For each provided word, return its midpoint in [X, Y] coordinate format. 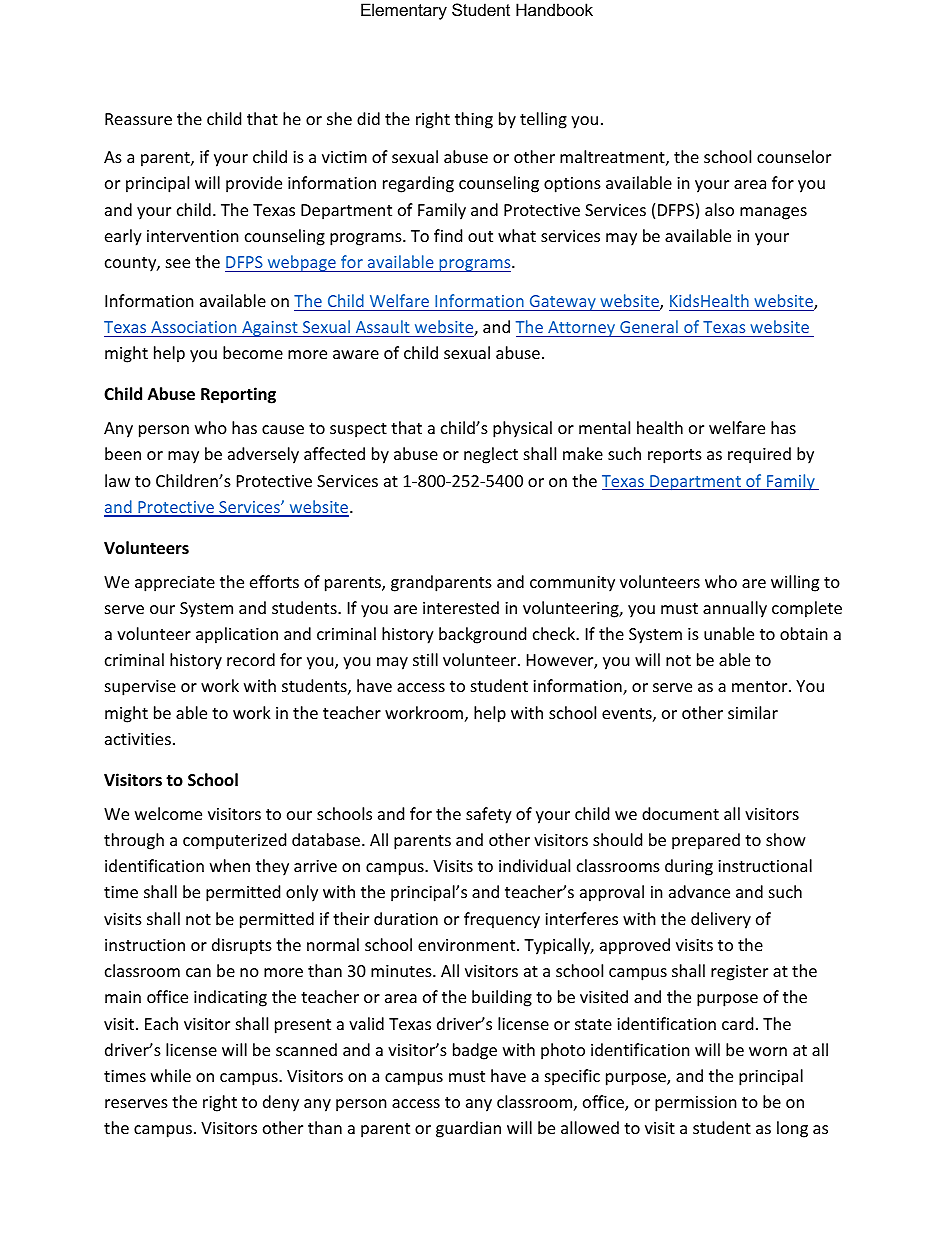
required [759, 455]
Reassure [138, 119]
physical [522, 429]
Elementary [404, 11]
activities [138, 739]
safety [489, 815]
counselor [794, 156]
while [171, 1075]
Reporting [238, 395]
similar [753, 712]
